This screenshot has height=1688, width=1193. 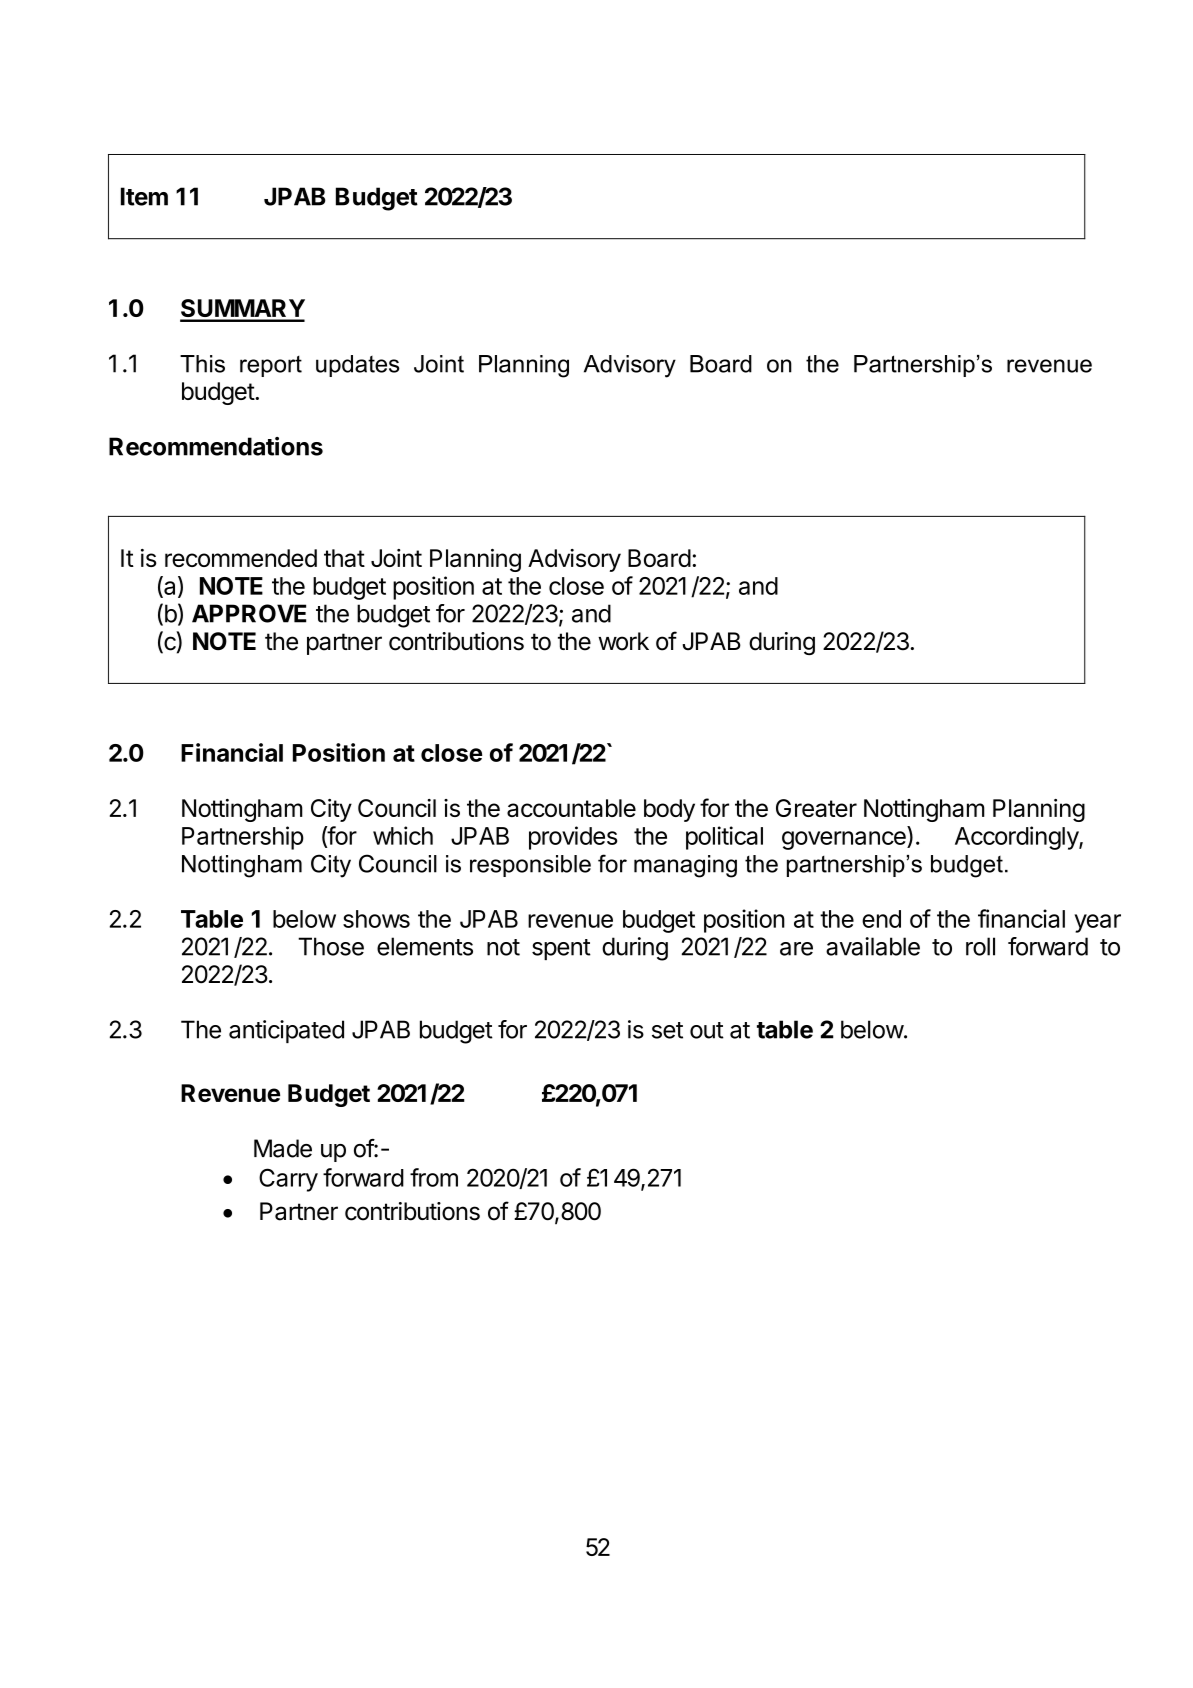 I want to click on out, so click(x=707, y=1030).
